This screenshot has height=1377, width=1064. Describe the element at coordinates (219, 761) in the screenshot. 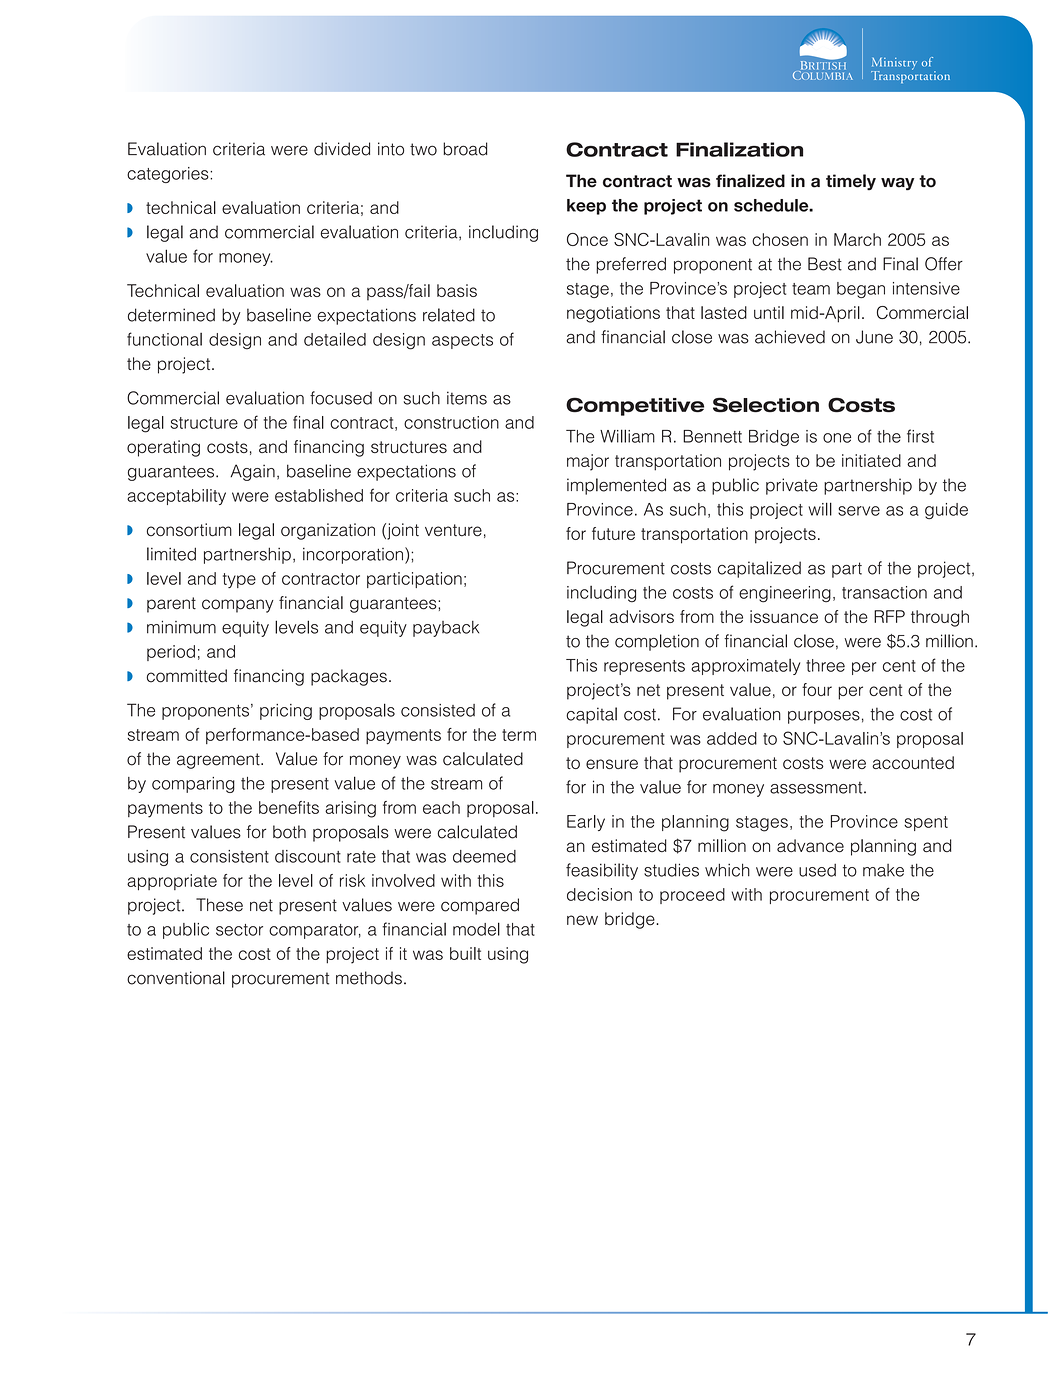

I see `agreement` at that location.
